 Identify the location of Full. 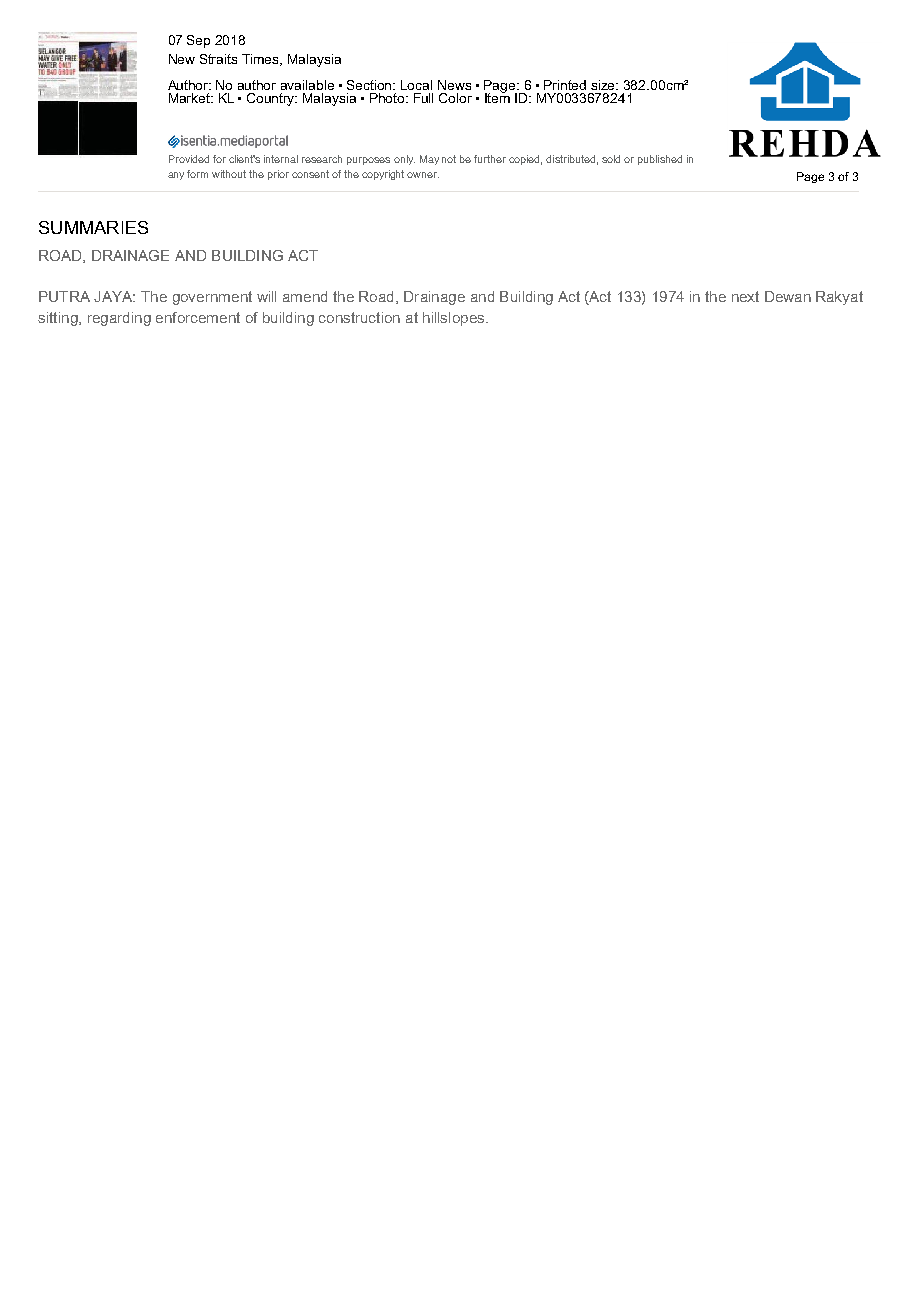
(423, 98).
